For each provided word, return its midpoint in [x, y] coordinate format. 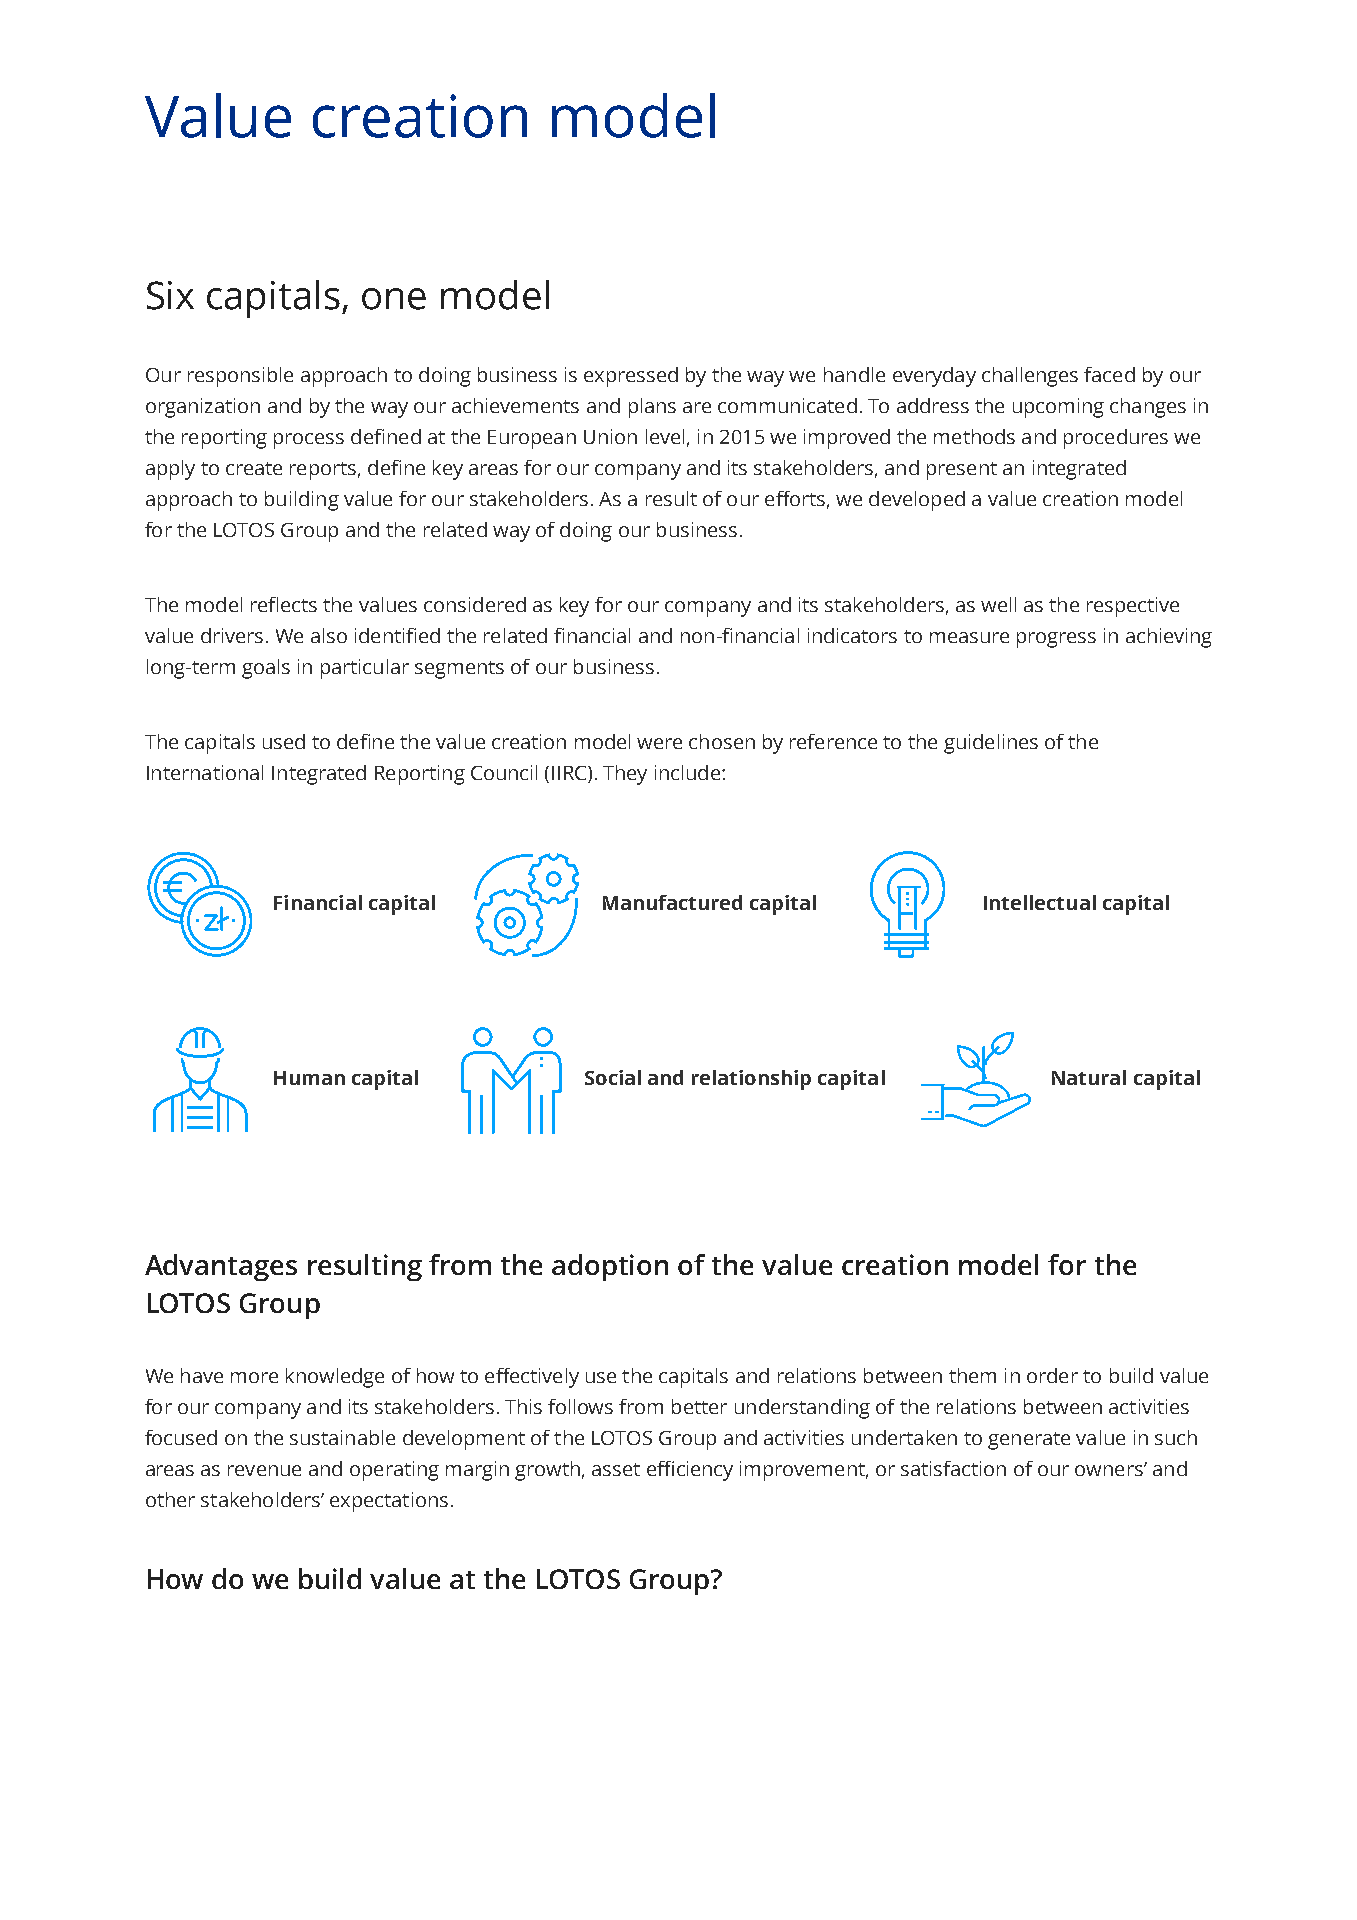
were [659, 743]
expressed [631, 377]
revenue [264, 1470]
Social [613, 1077]
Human [309, 1078]
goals [266, 669]
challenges [1030, 377]
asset [616, 1469]
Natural [1089, 1077]
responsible [240, 377]
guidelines [991, 744]
